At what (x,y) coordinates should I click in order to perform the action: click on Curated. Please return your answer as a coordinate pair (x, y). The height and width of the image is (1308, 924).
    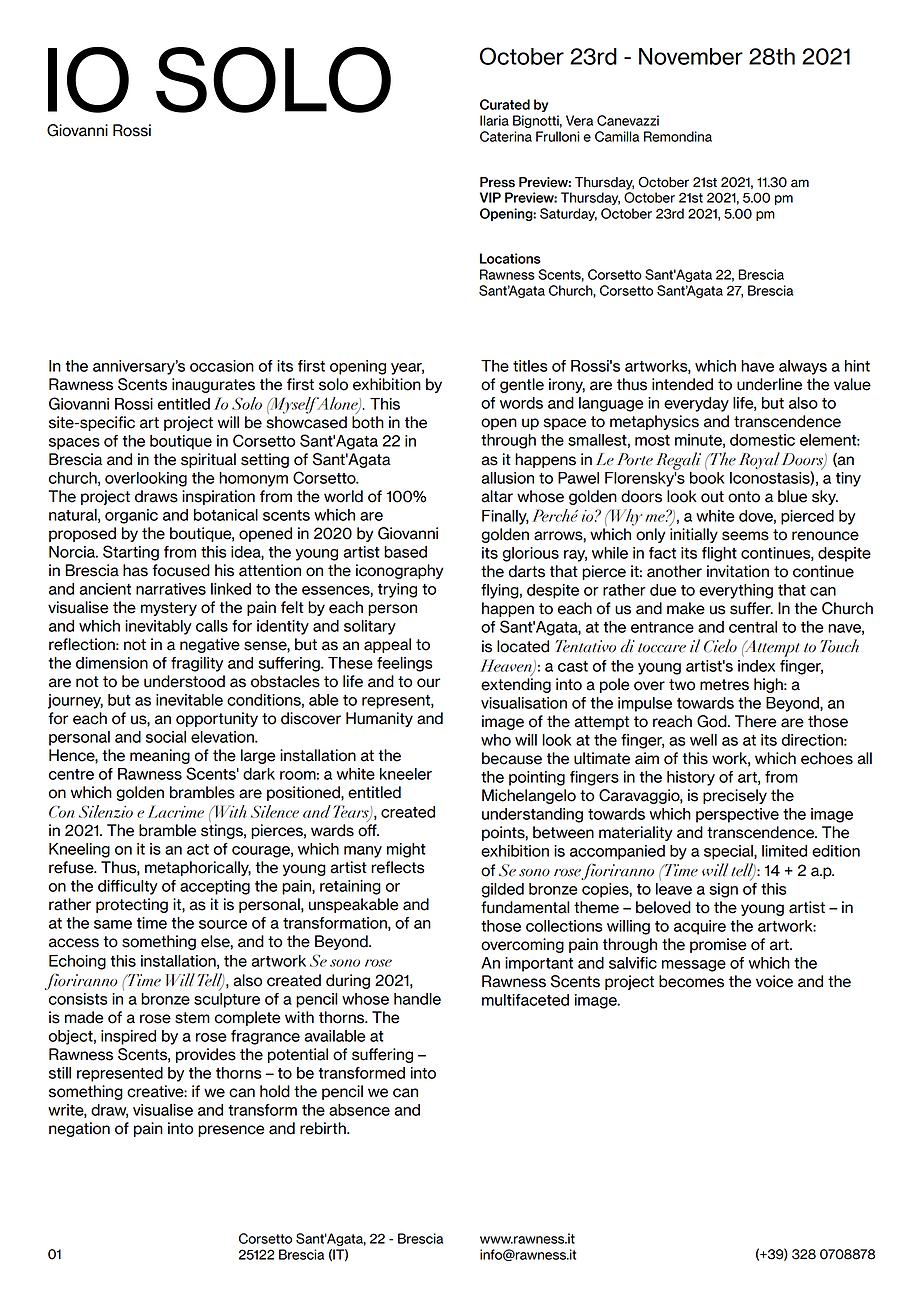
    Looking at the image, I should click on (505, 104).
